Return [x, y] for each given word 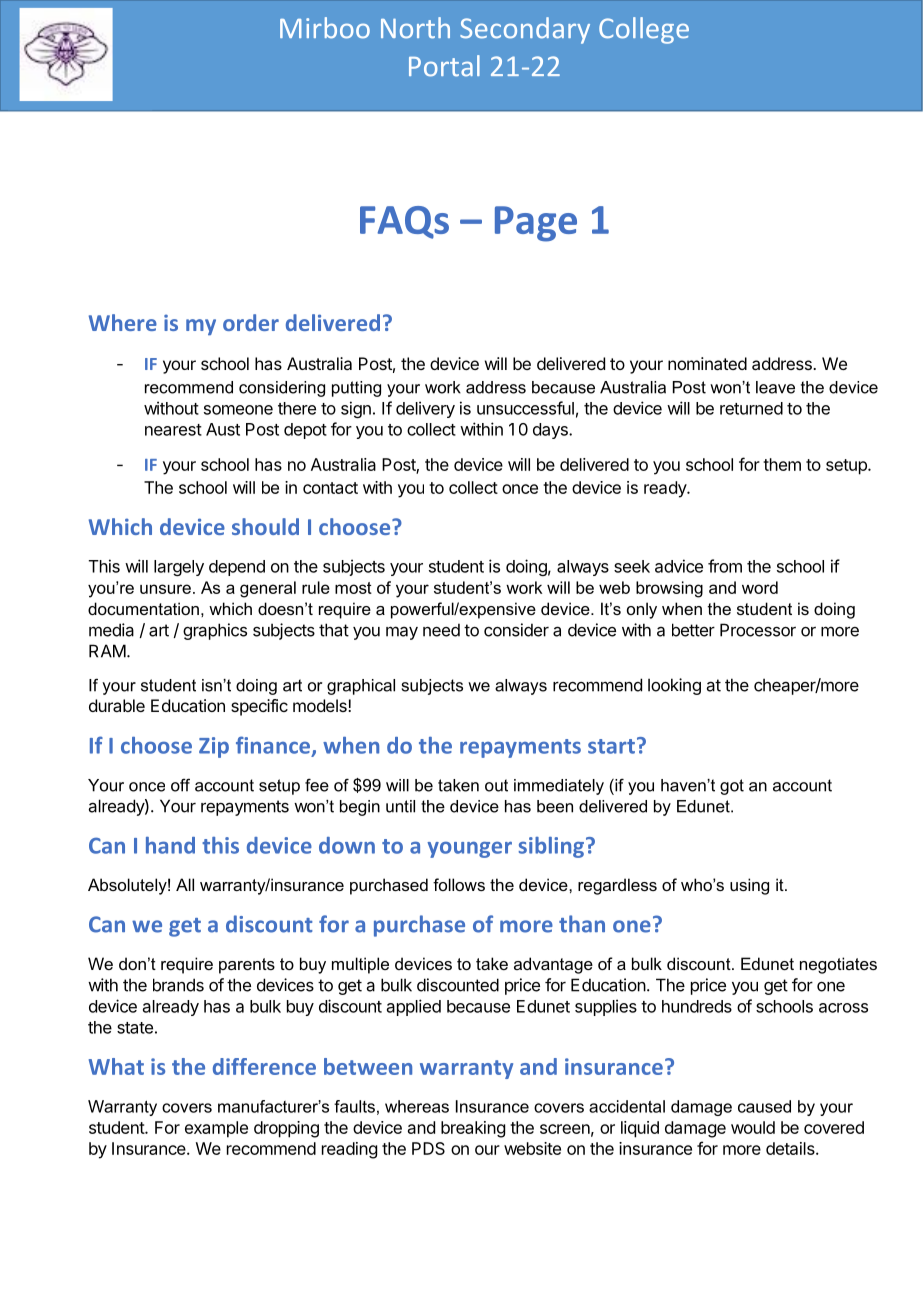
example [216, 1129]
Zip [214, 747]
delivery [425, 409]
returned [751, 408]
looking [674, 686]
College [644, 30]
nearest [173, 430]
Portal [444, 66]
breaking [473, 1129]
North [415, 28]
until [400, 806]
